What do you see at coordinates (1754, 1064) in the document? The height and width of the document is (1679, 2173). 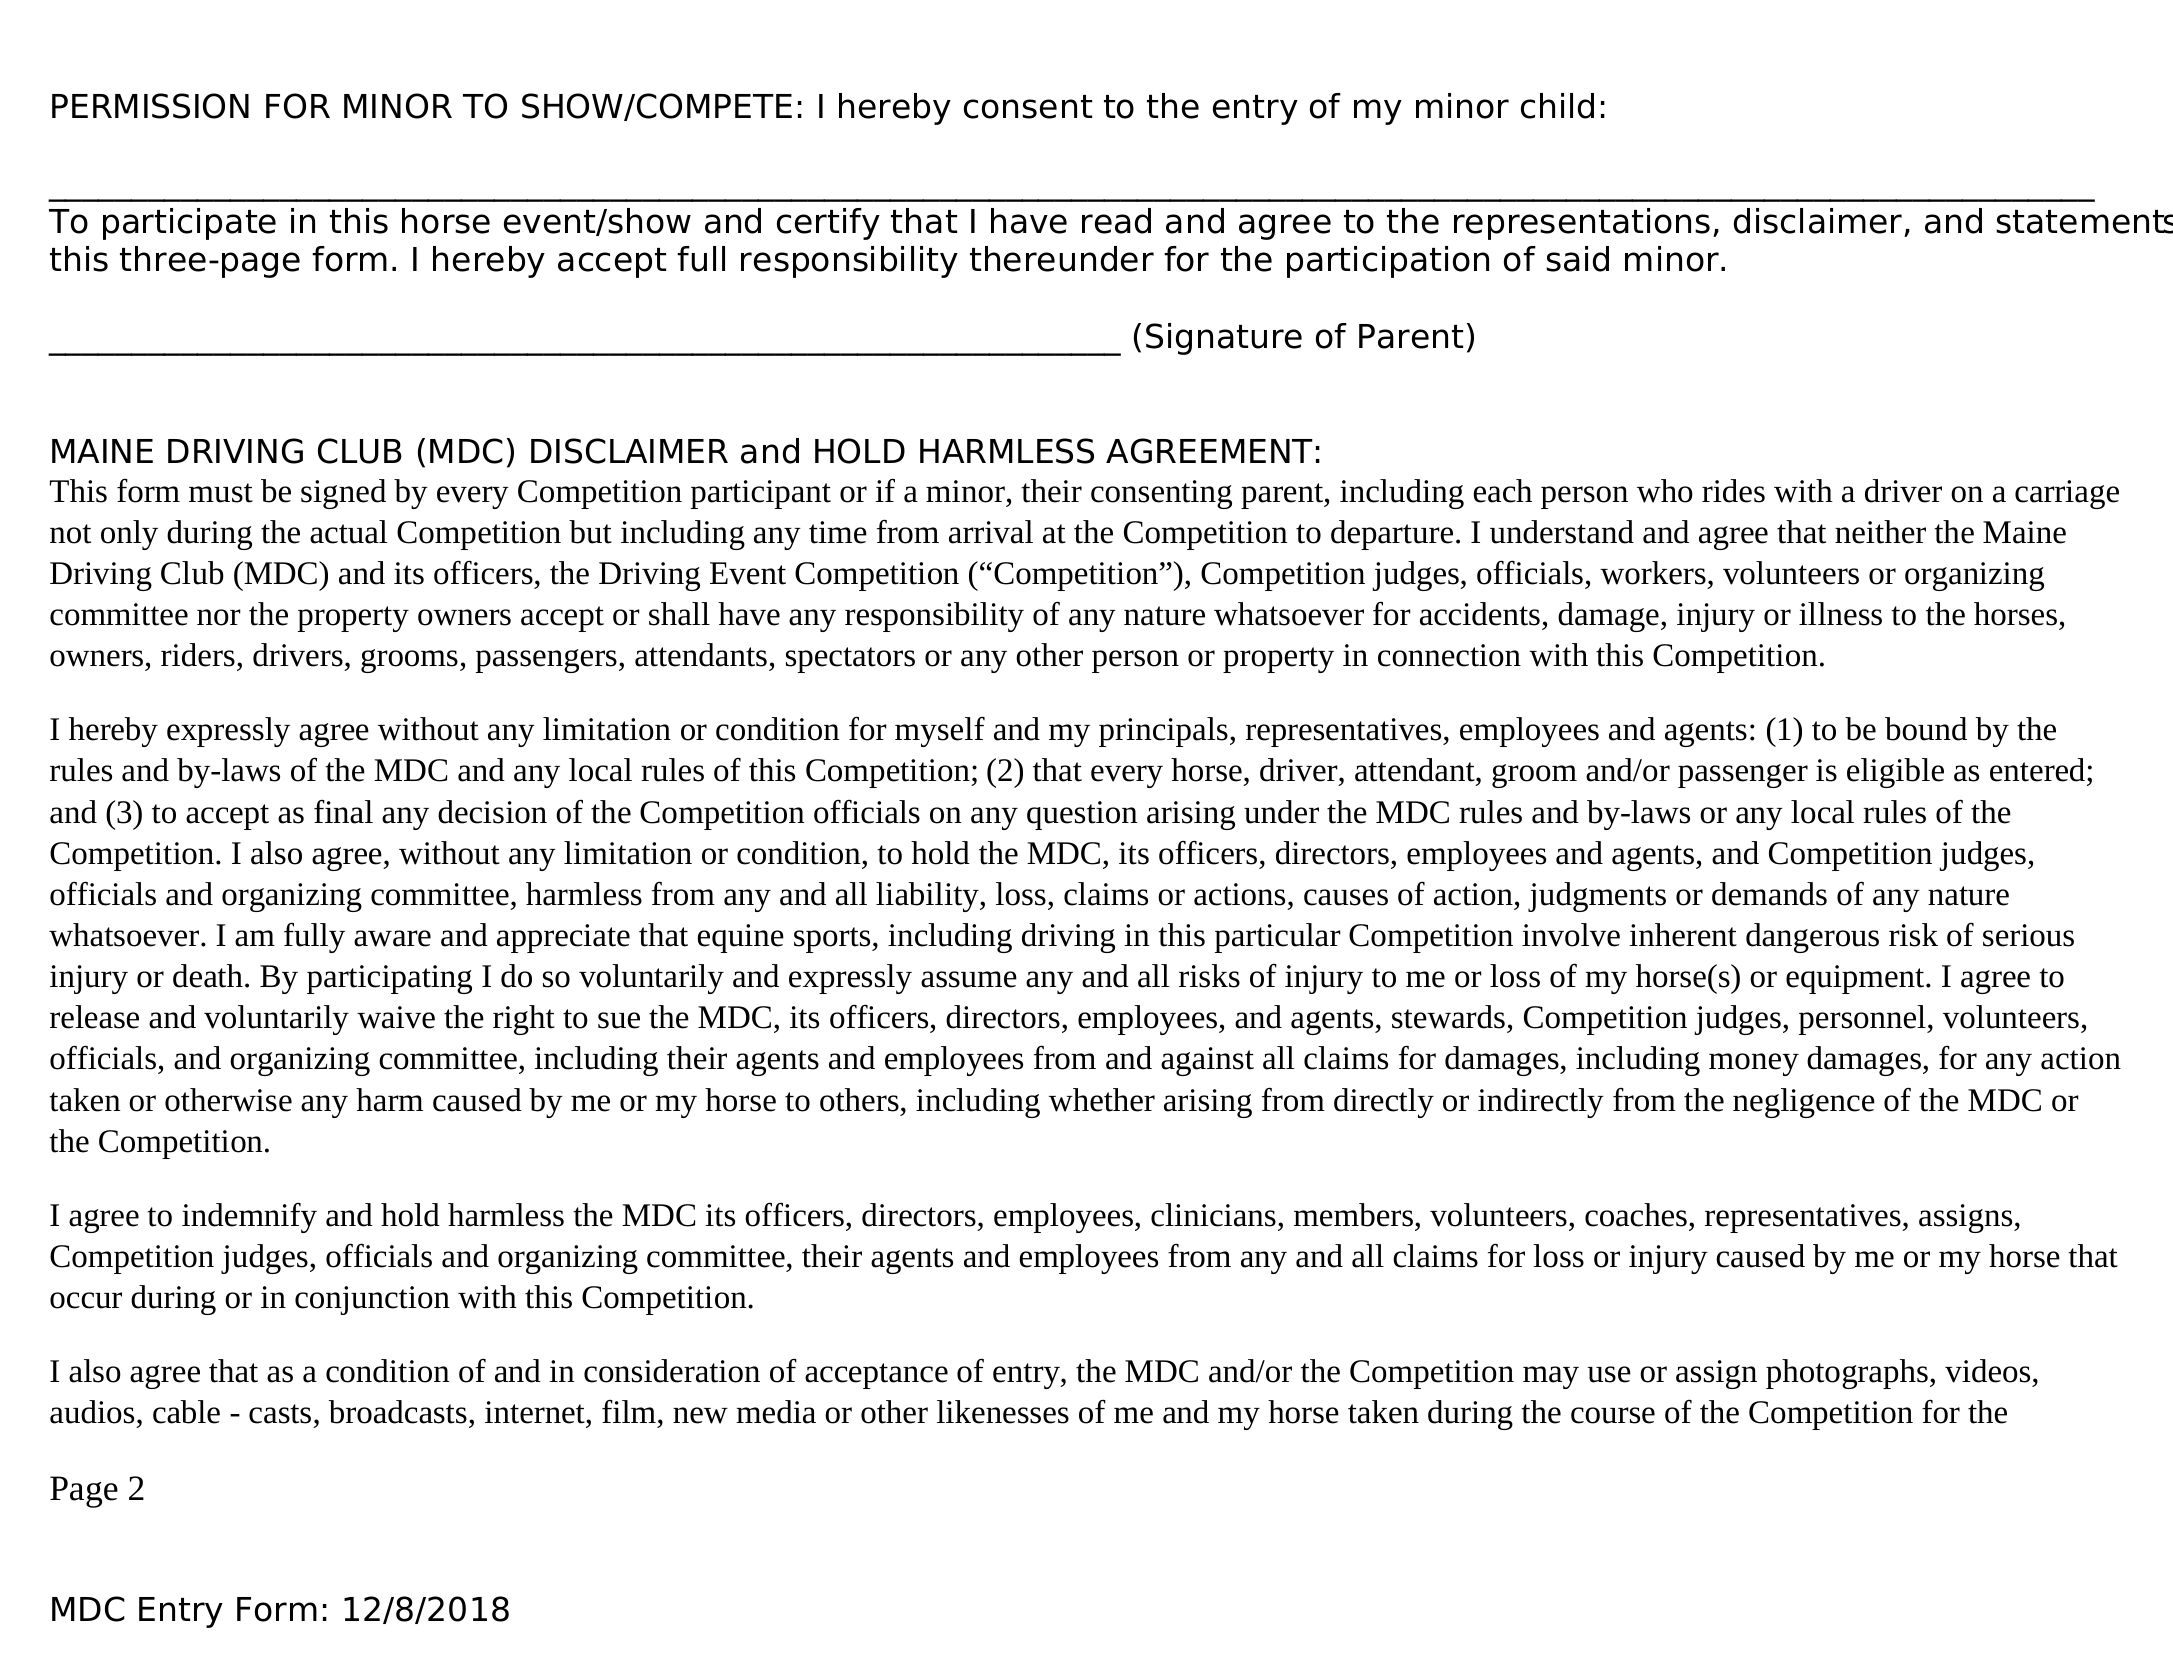 I see `money` at bounding box center [1754, 1064].
